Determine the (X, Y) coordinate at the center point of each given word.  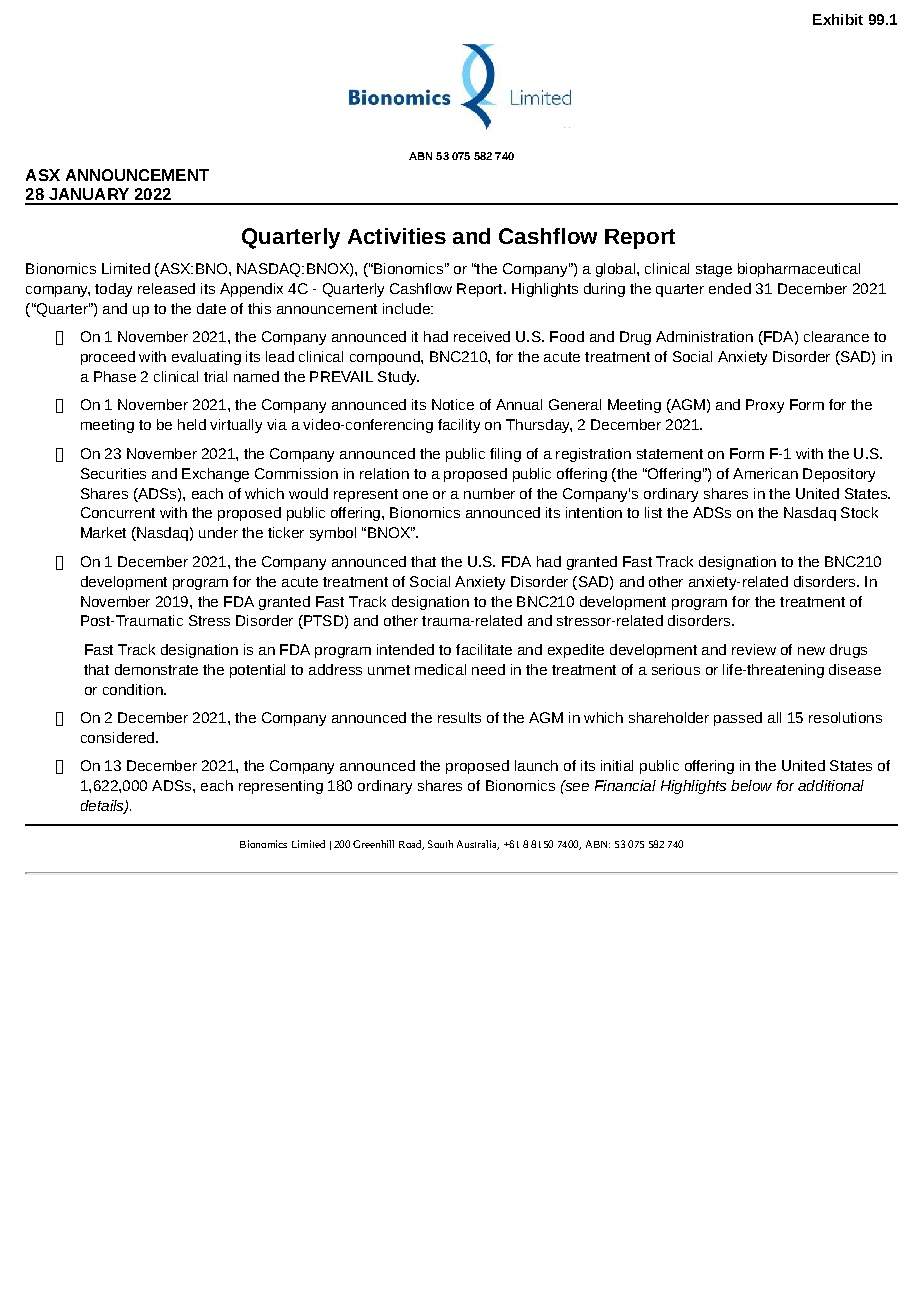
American (765, 473)
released (166, 288)
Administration (704, 336)
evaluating (206, 358)
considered (117, 737)
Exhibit (838, 19)
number (489, 493)
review (754, 649)
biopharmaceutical (799, 270)
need (488, 669)
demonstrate (156, 669)
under (218, 532)
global (615, 270)
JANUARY (89, 194)
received (482, 336)
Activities (397, 236)
